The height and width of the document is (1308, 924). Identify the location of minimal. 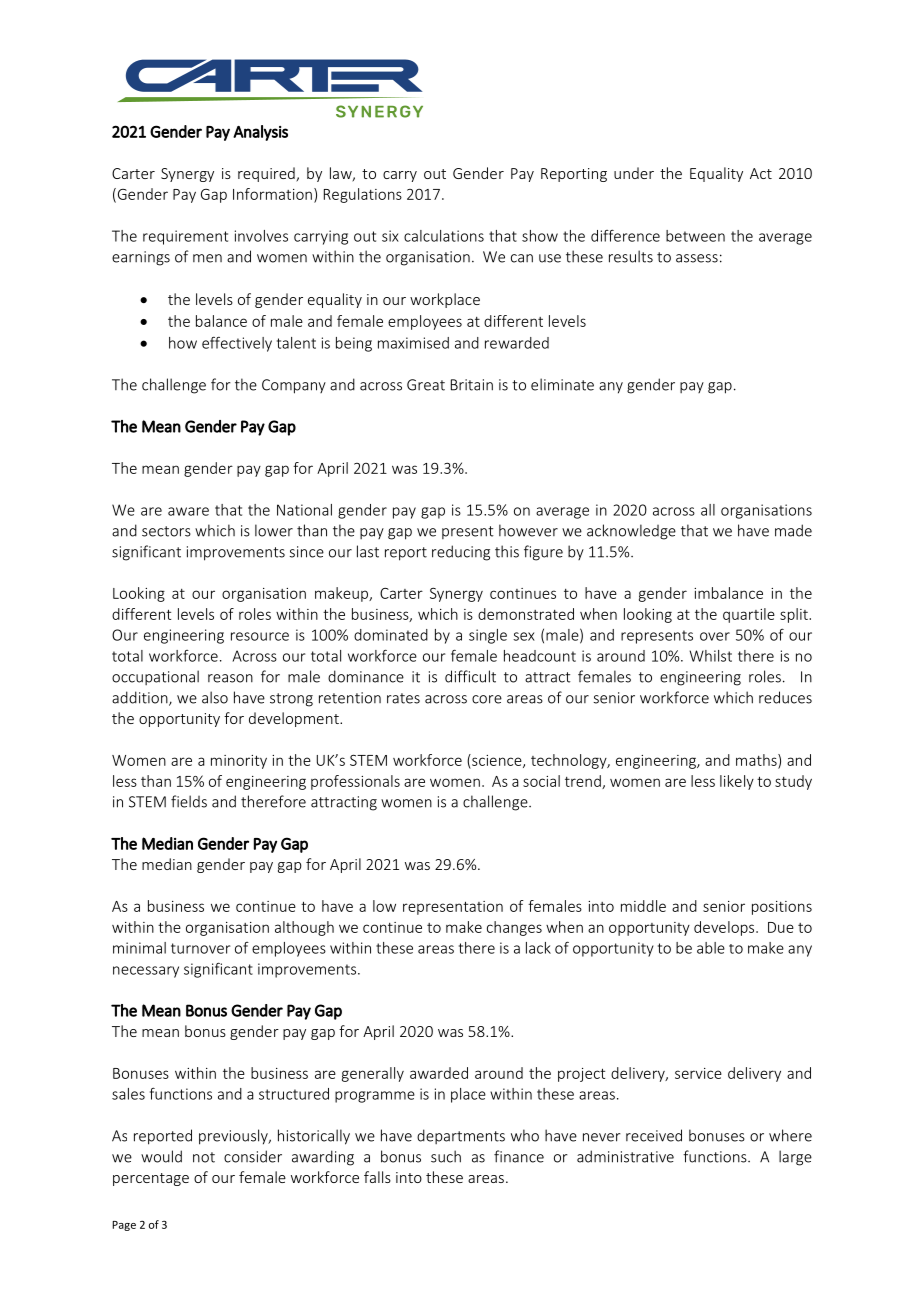
(139, 948).
